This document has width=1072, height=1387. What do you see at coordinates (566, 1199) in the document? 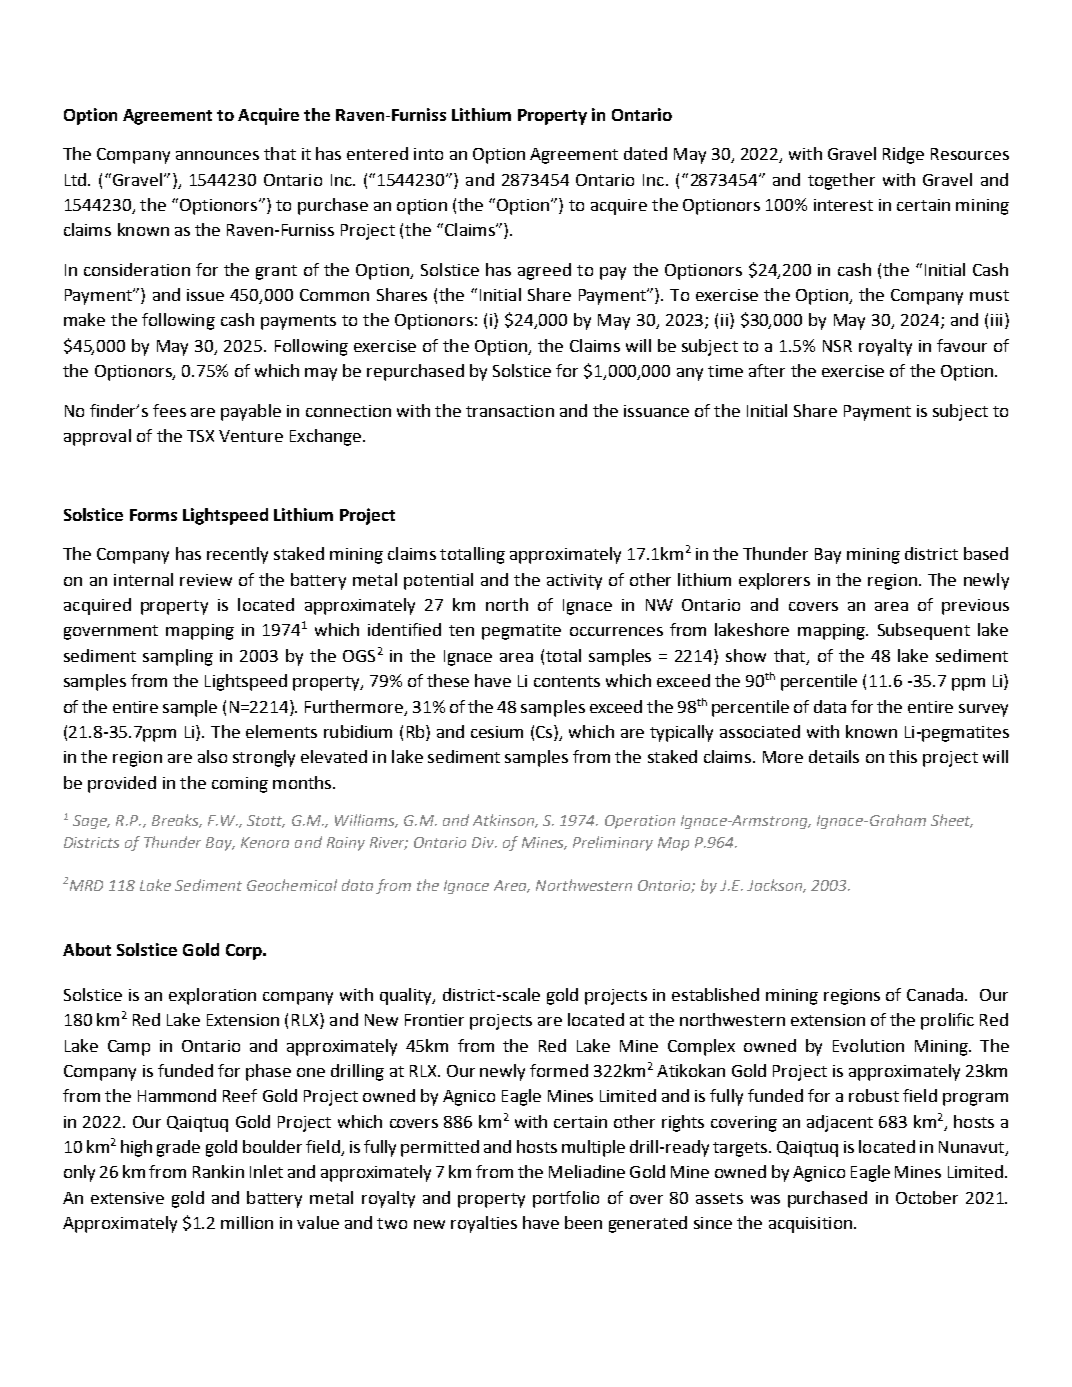
I see `portfolio` at bounding box center [566, 1199].
